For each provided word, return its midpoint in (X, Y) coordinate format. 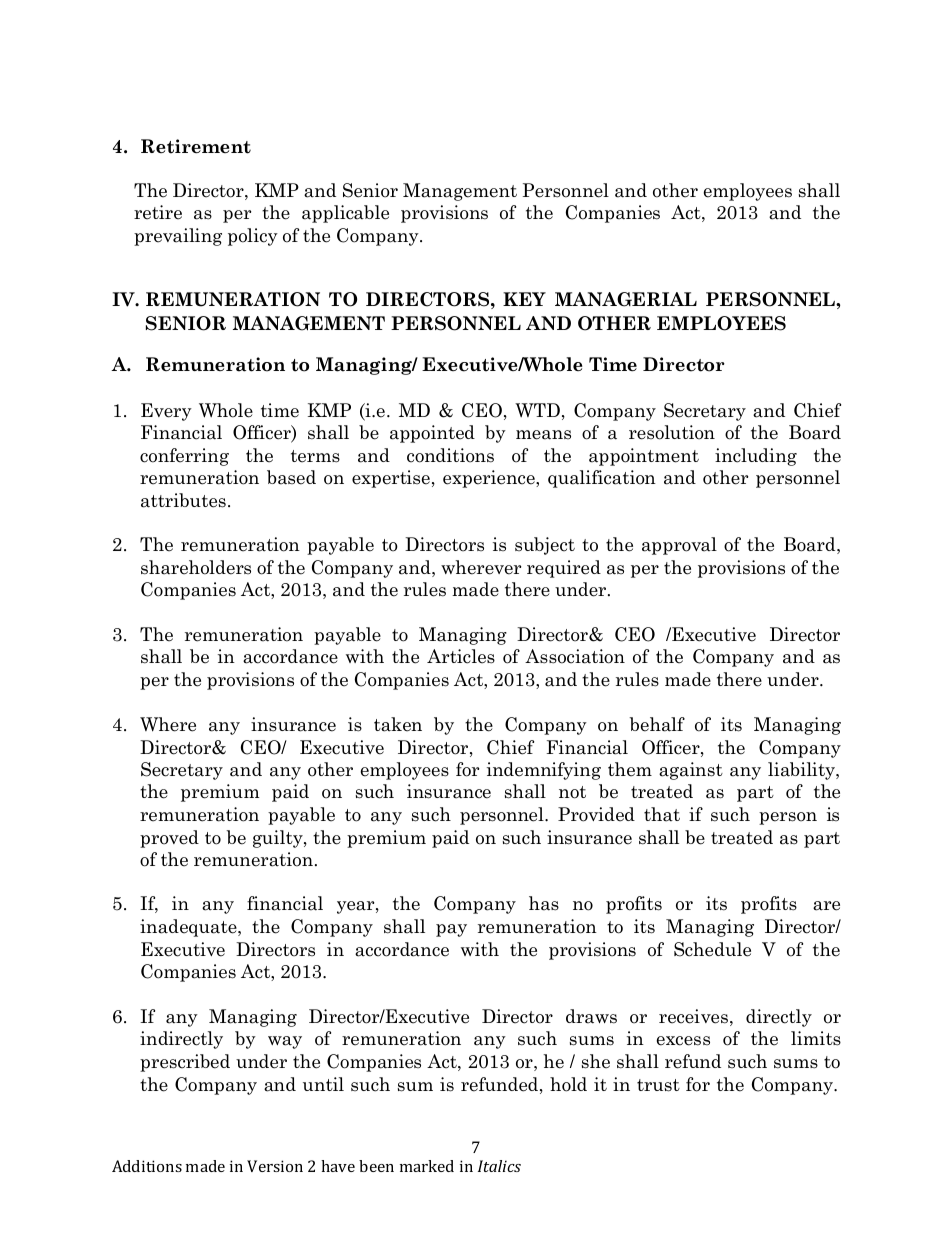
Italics (499, 1166)
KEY (524, 299)
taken (398, 724)
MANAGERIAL (626, 299)
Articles (461, 656)
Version (275, 1166)
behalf (657, 724)
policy (253, 237)
